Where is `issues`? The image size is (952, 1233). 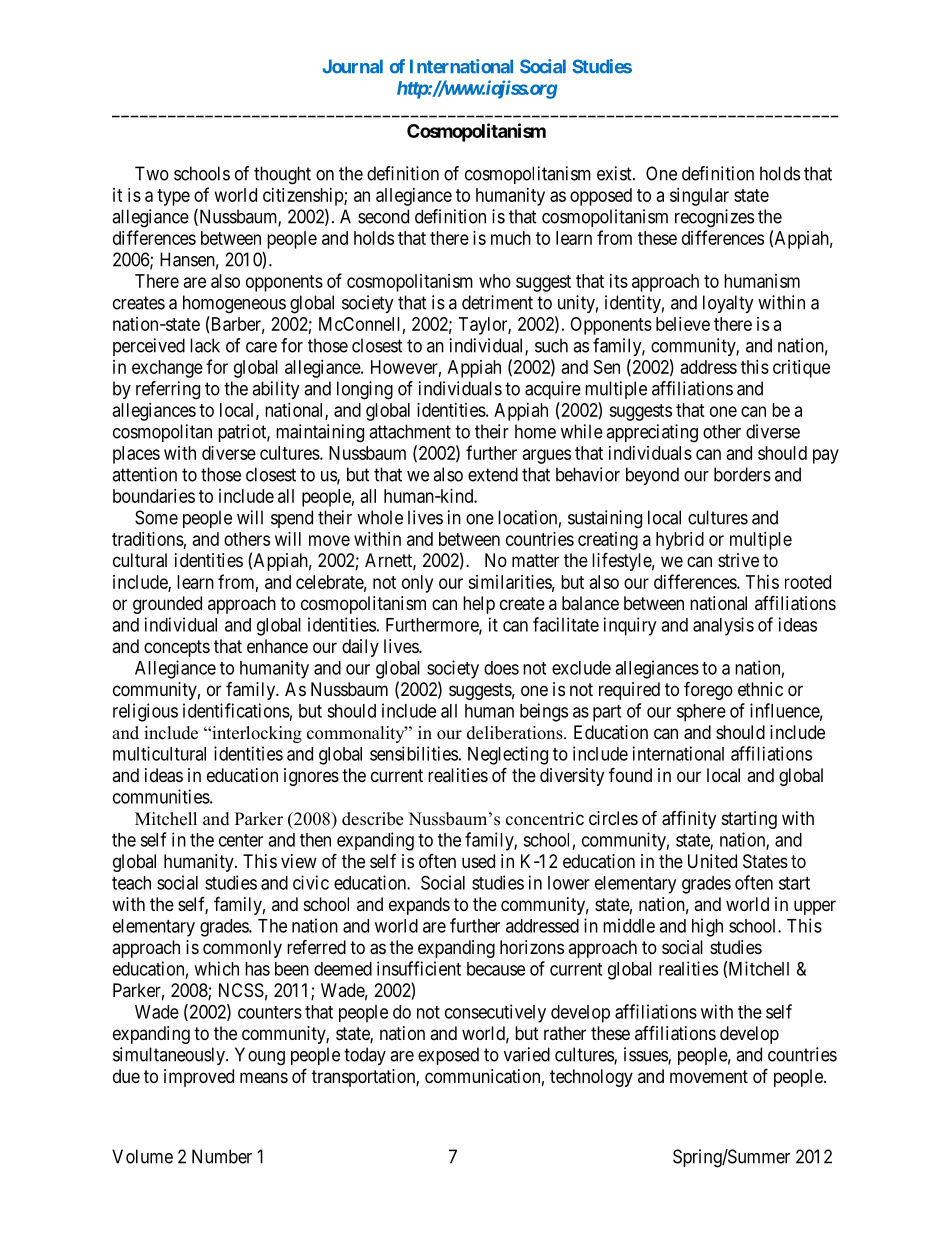
issues is located at coordinates (646, 1055).
